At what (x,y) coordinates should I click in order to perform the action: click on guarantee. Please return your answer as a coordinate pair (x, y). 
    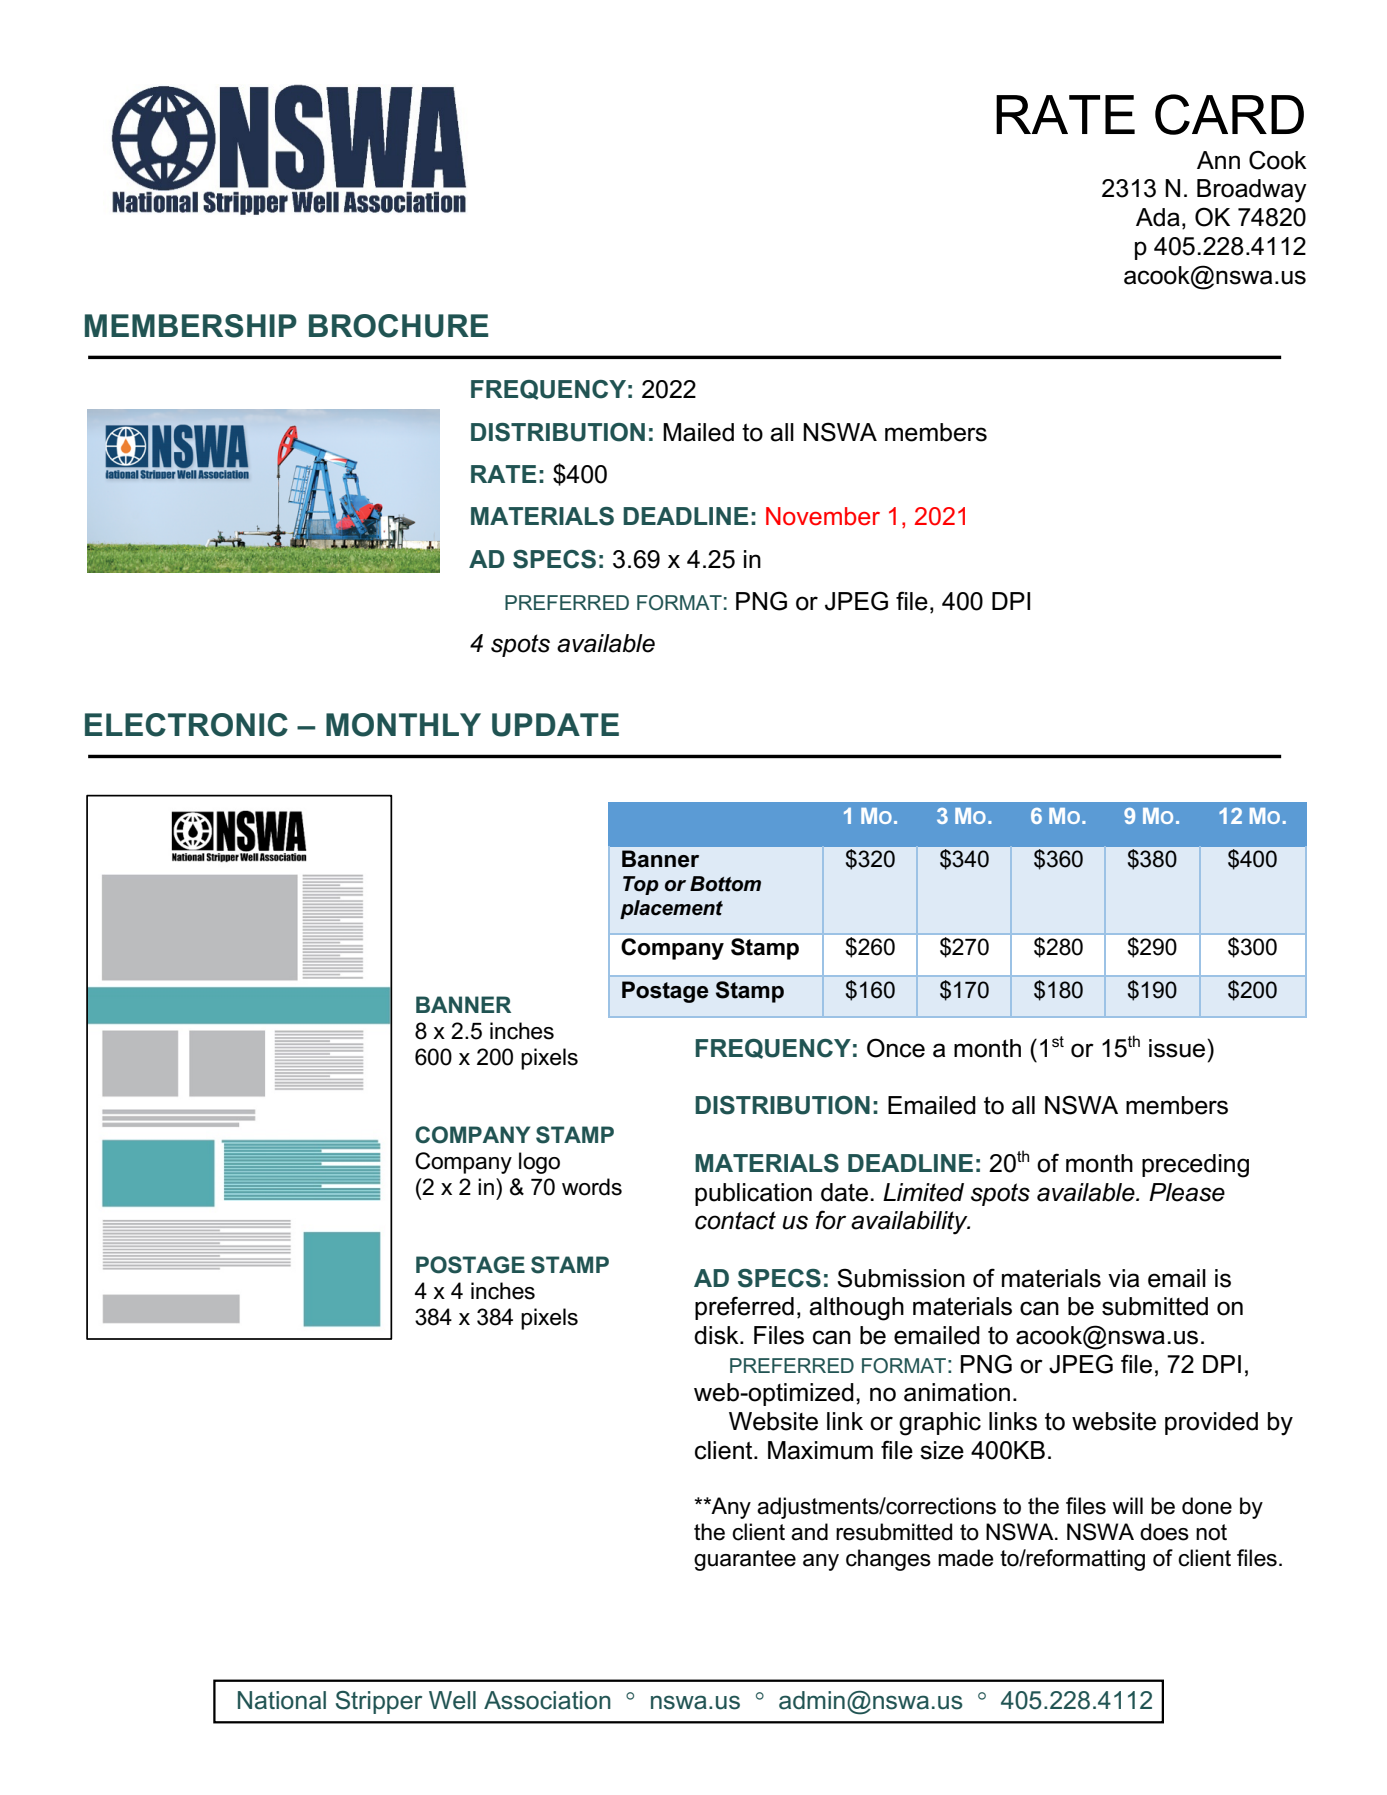
    Looking at the image, I should click on (745, 1560).
